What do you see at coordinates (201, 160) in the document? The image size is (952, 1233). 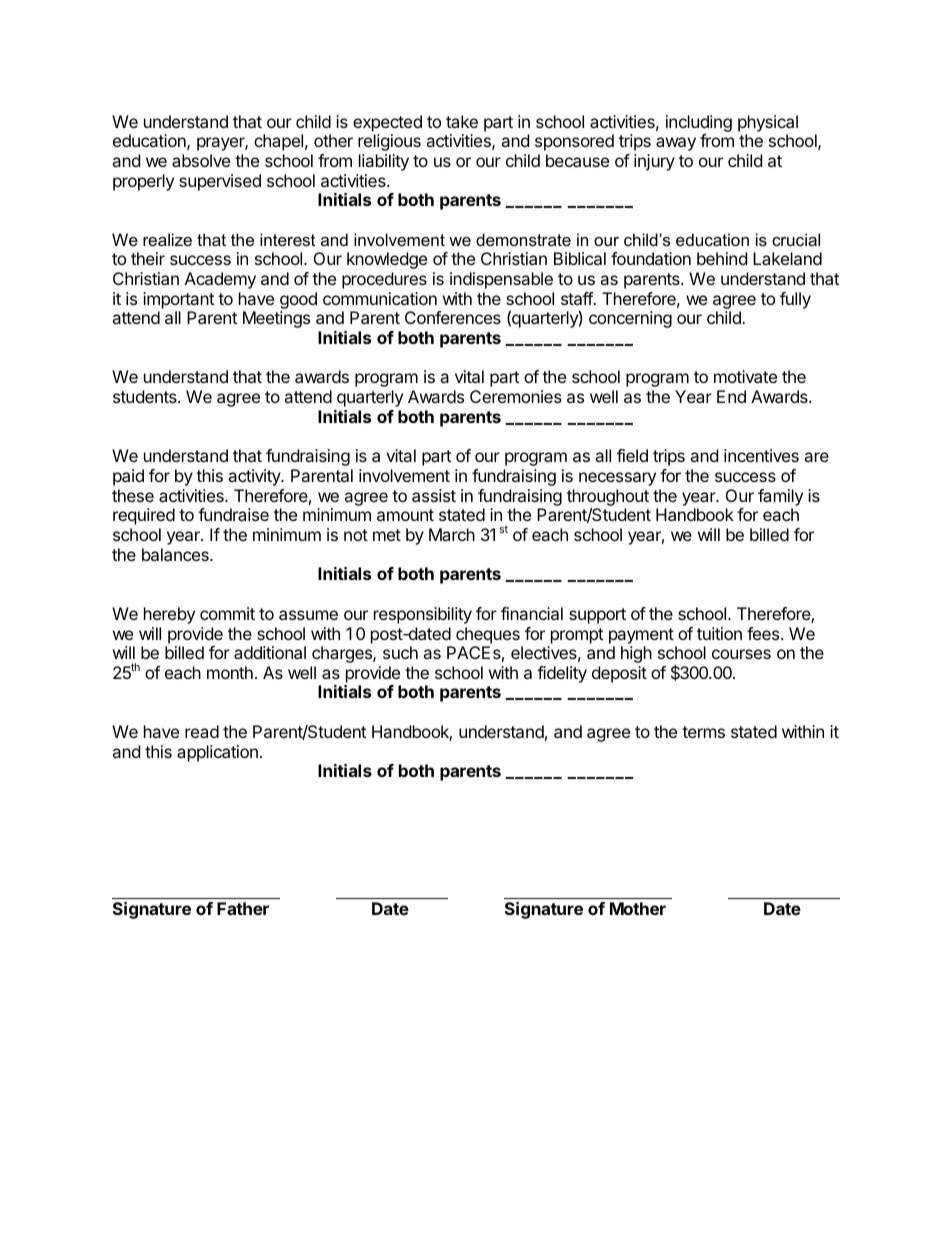 I see `absolve` at bounding box center [201, 160].
